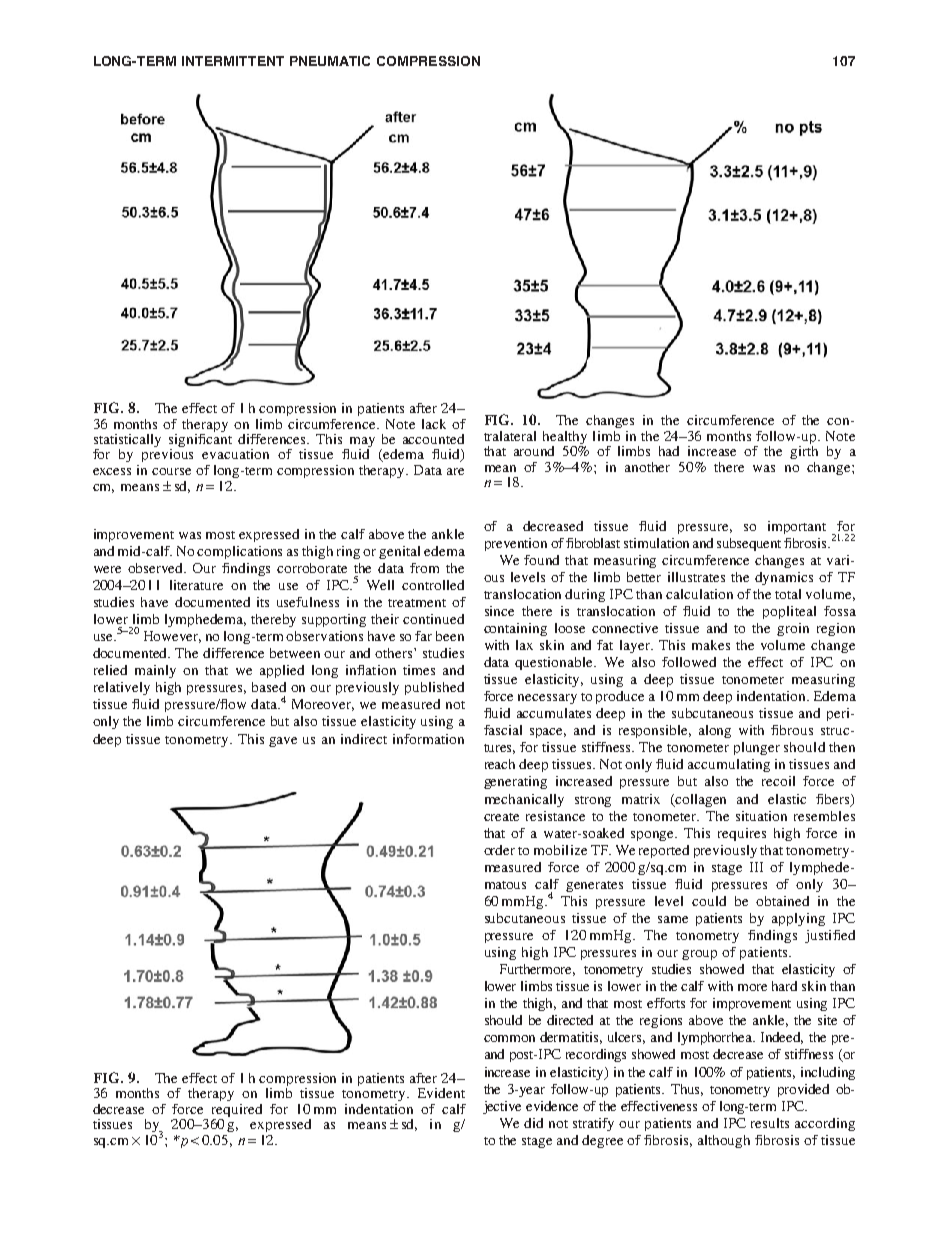  I want to click on accumulating, so click(729, 765).
